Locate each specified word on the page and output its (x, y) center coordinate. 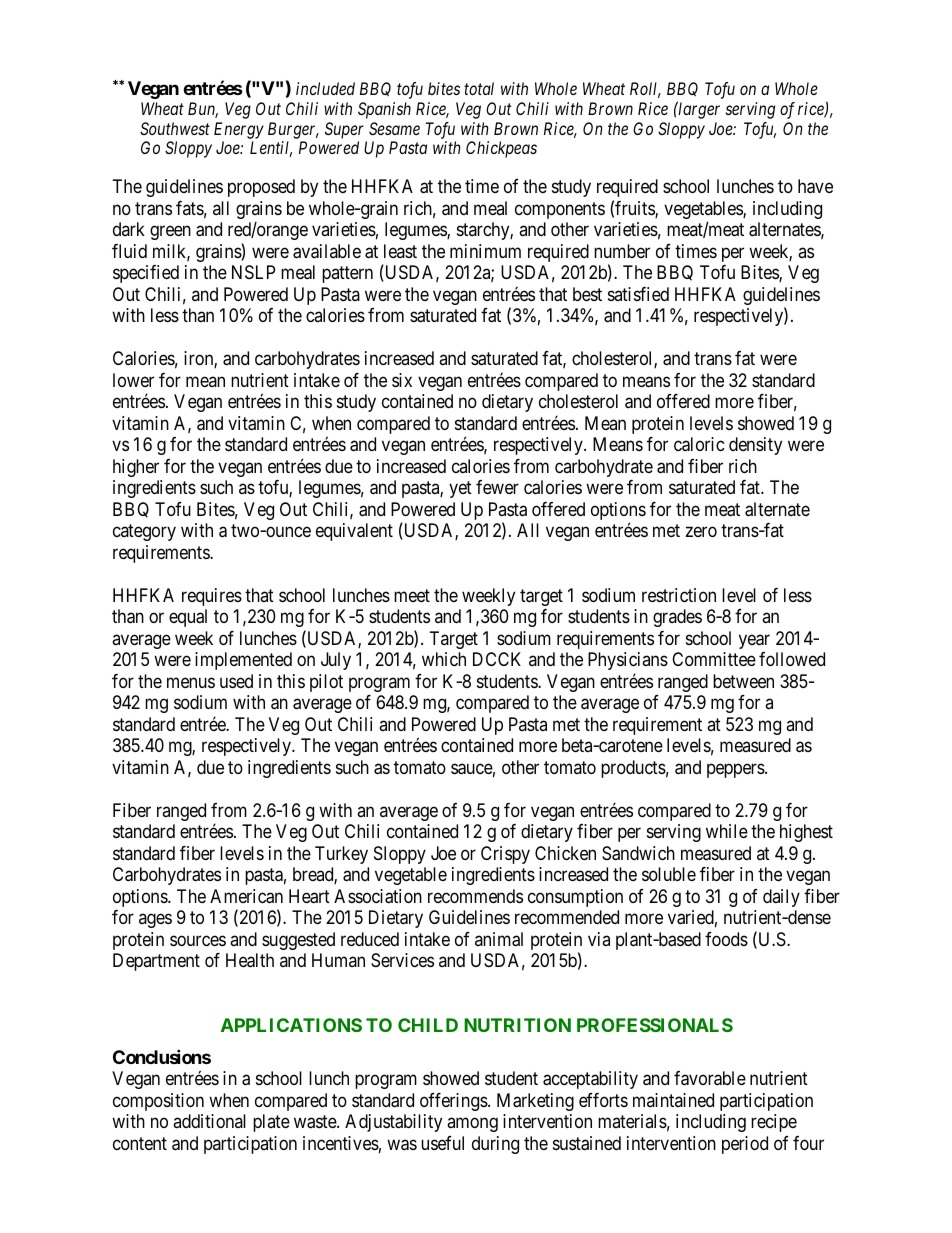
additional (209, 1121)
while (727, 831)
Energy (239, 130)
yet (460, 489)
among (472, 1125)
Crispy (505, 855)
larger (698, 110)
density (755, 446)
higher (136, 468)
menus (191, 682)
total (479, 88)
